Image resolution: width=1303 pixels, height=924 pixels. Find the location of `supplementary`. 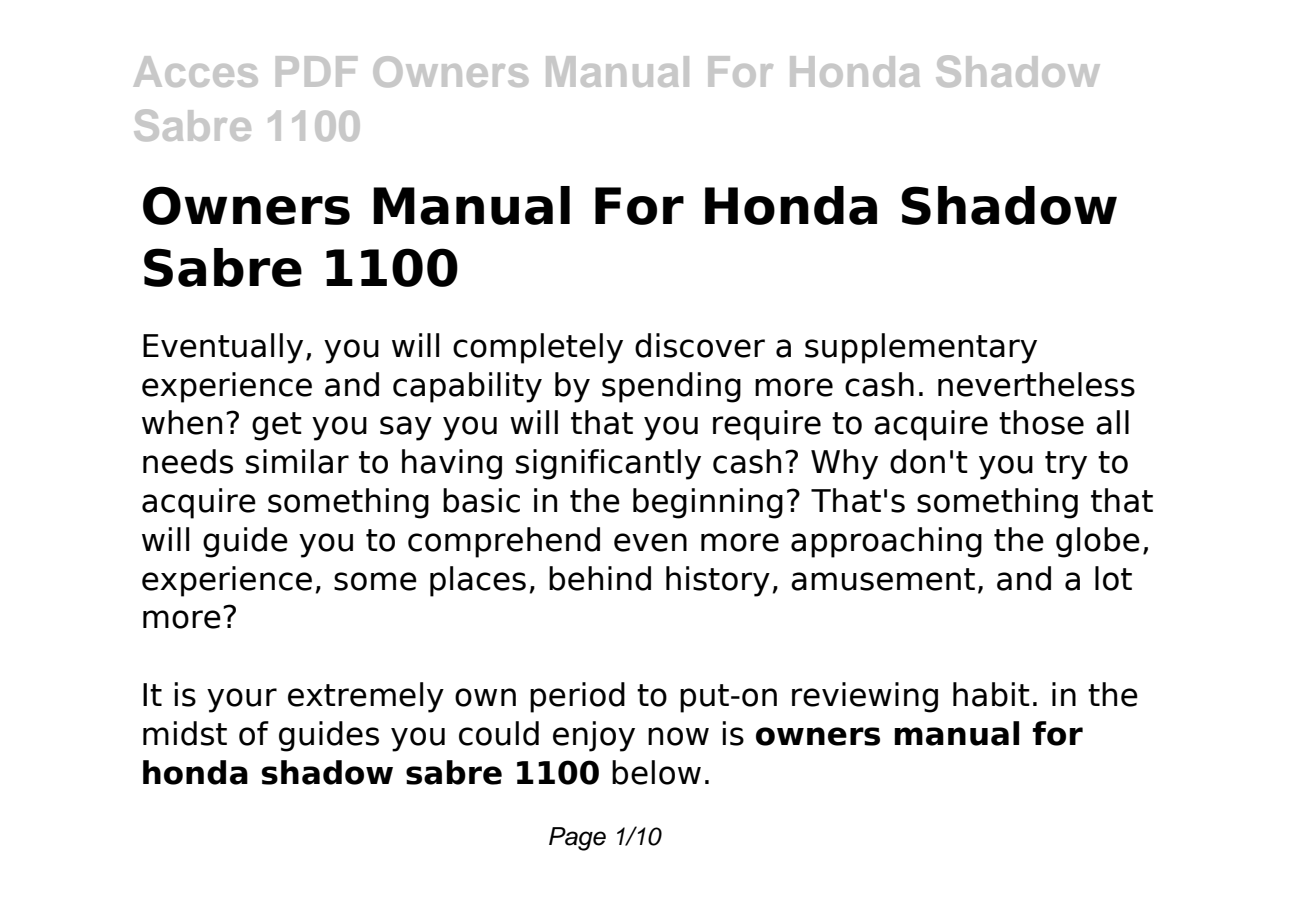

supplementary is located at coordinates (921, 348).
